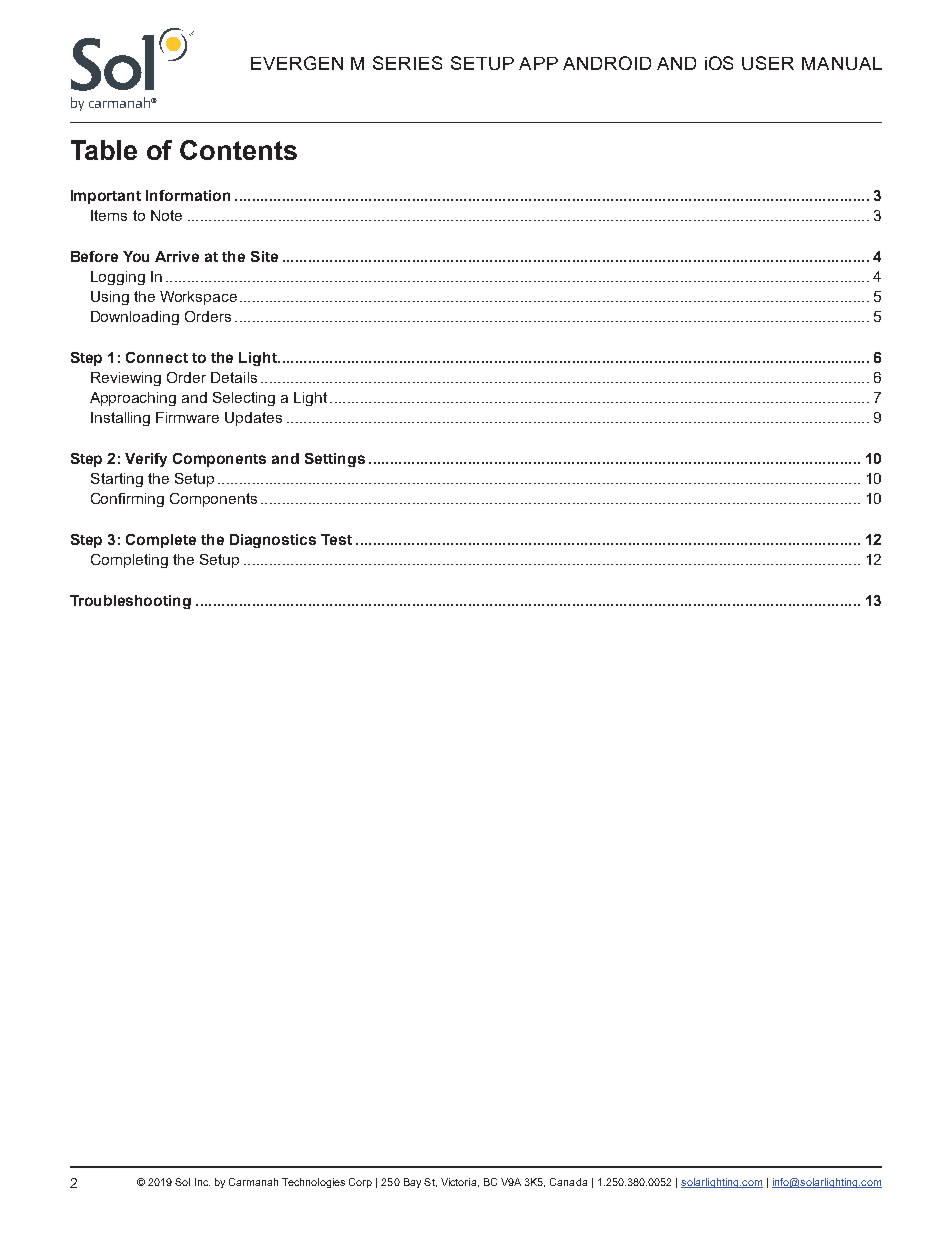  What do you see at coordinates (407, 63) in the document?
I see `SERIES` at bounding box center [407, 63].
